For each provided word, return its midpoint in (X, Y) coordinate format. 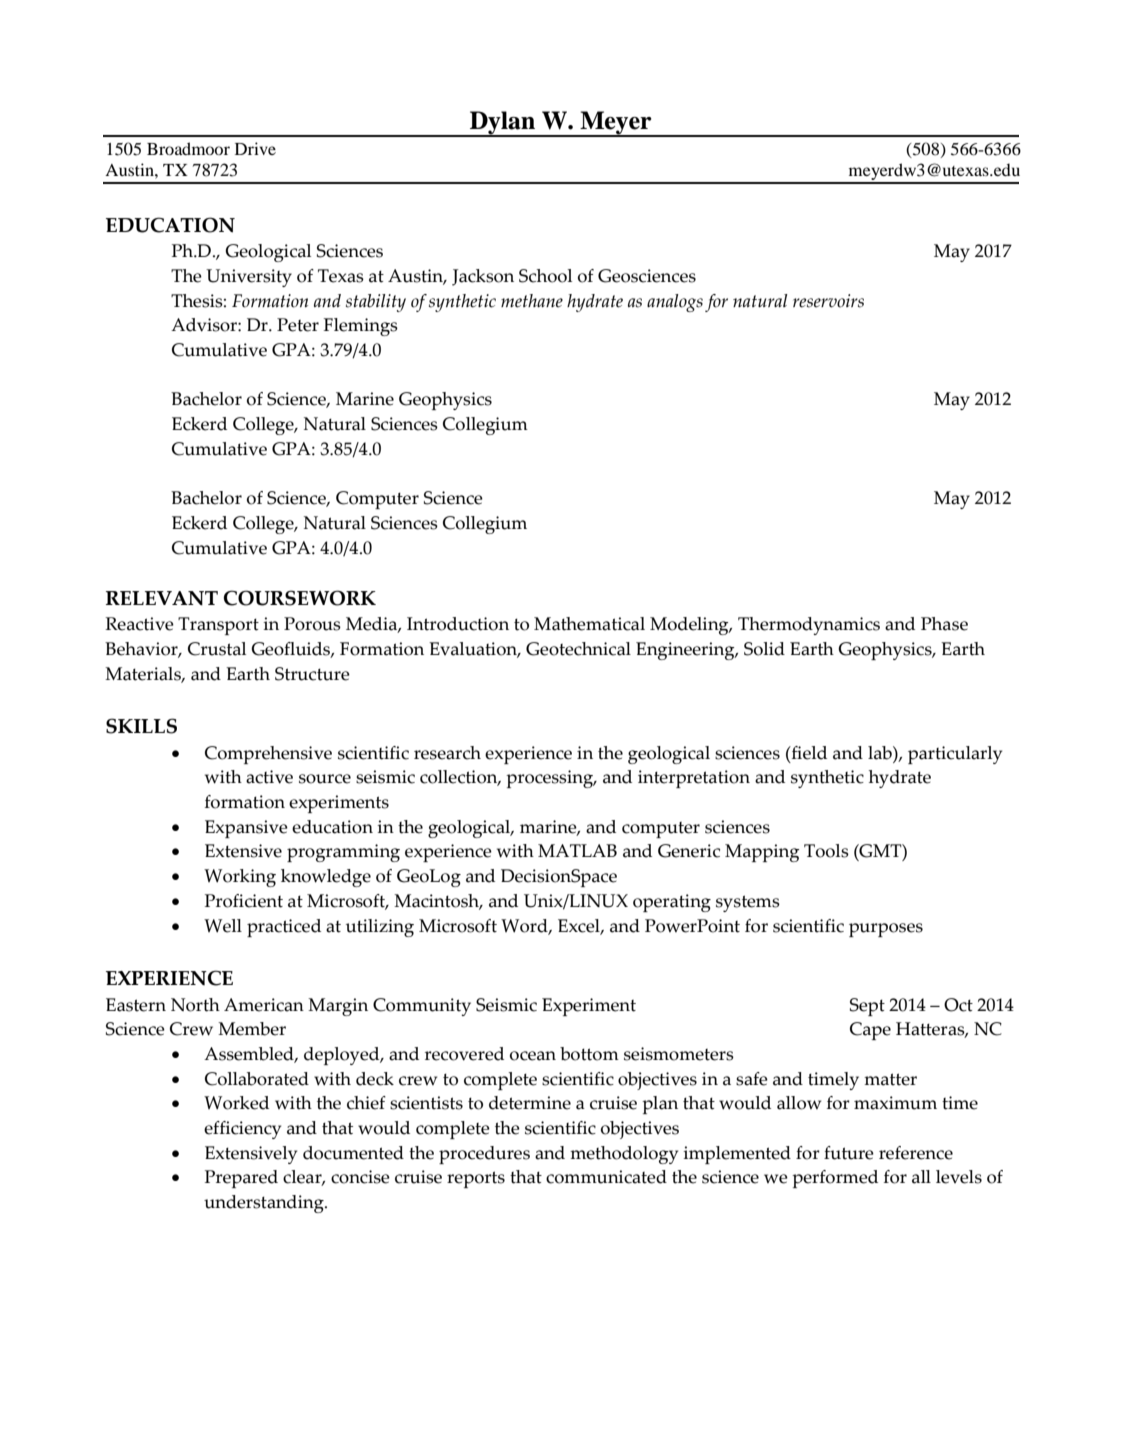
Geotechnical (578, 649)
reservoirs (828, 301)
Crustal (217, 649)
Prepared (241, 1179)
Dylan (503, 124)
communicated (606, 1177)
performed (835, 1179)
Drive (255, 148)
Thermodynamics (809, 626)
